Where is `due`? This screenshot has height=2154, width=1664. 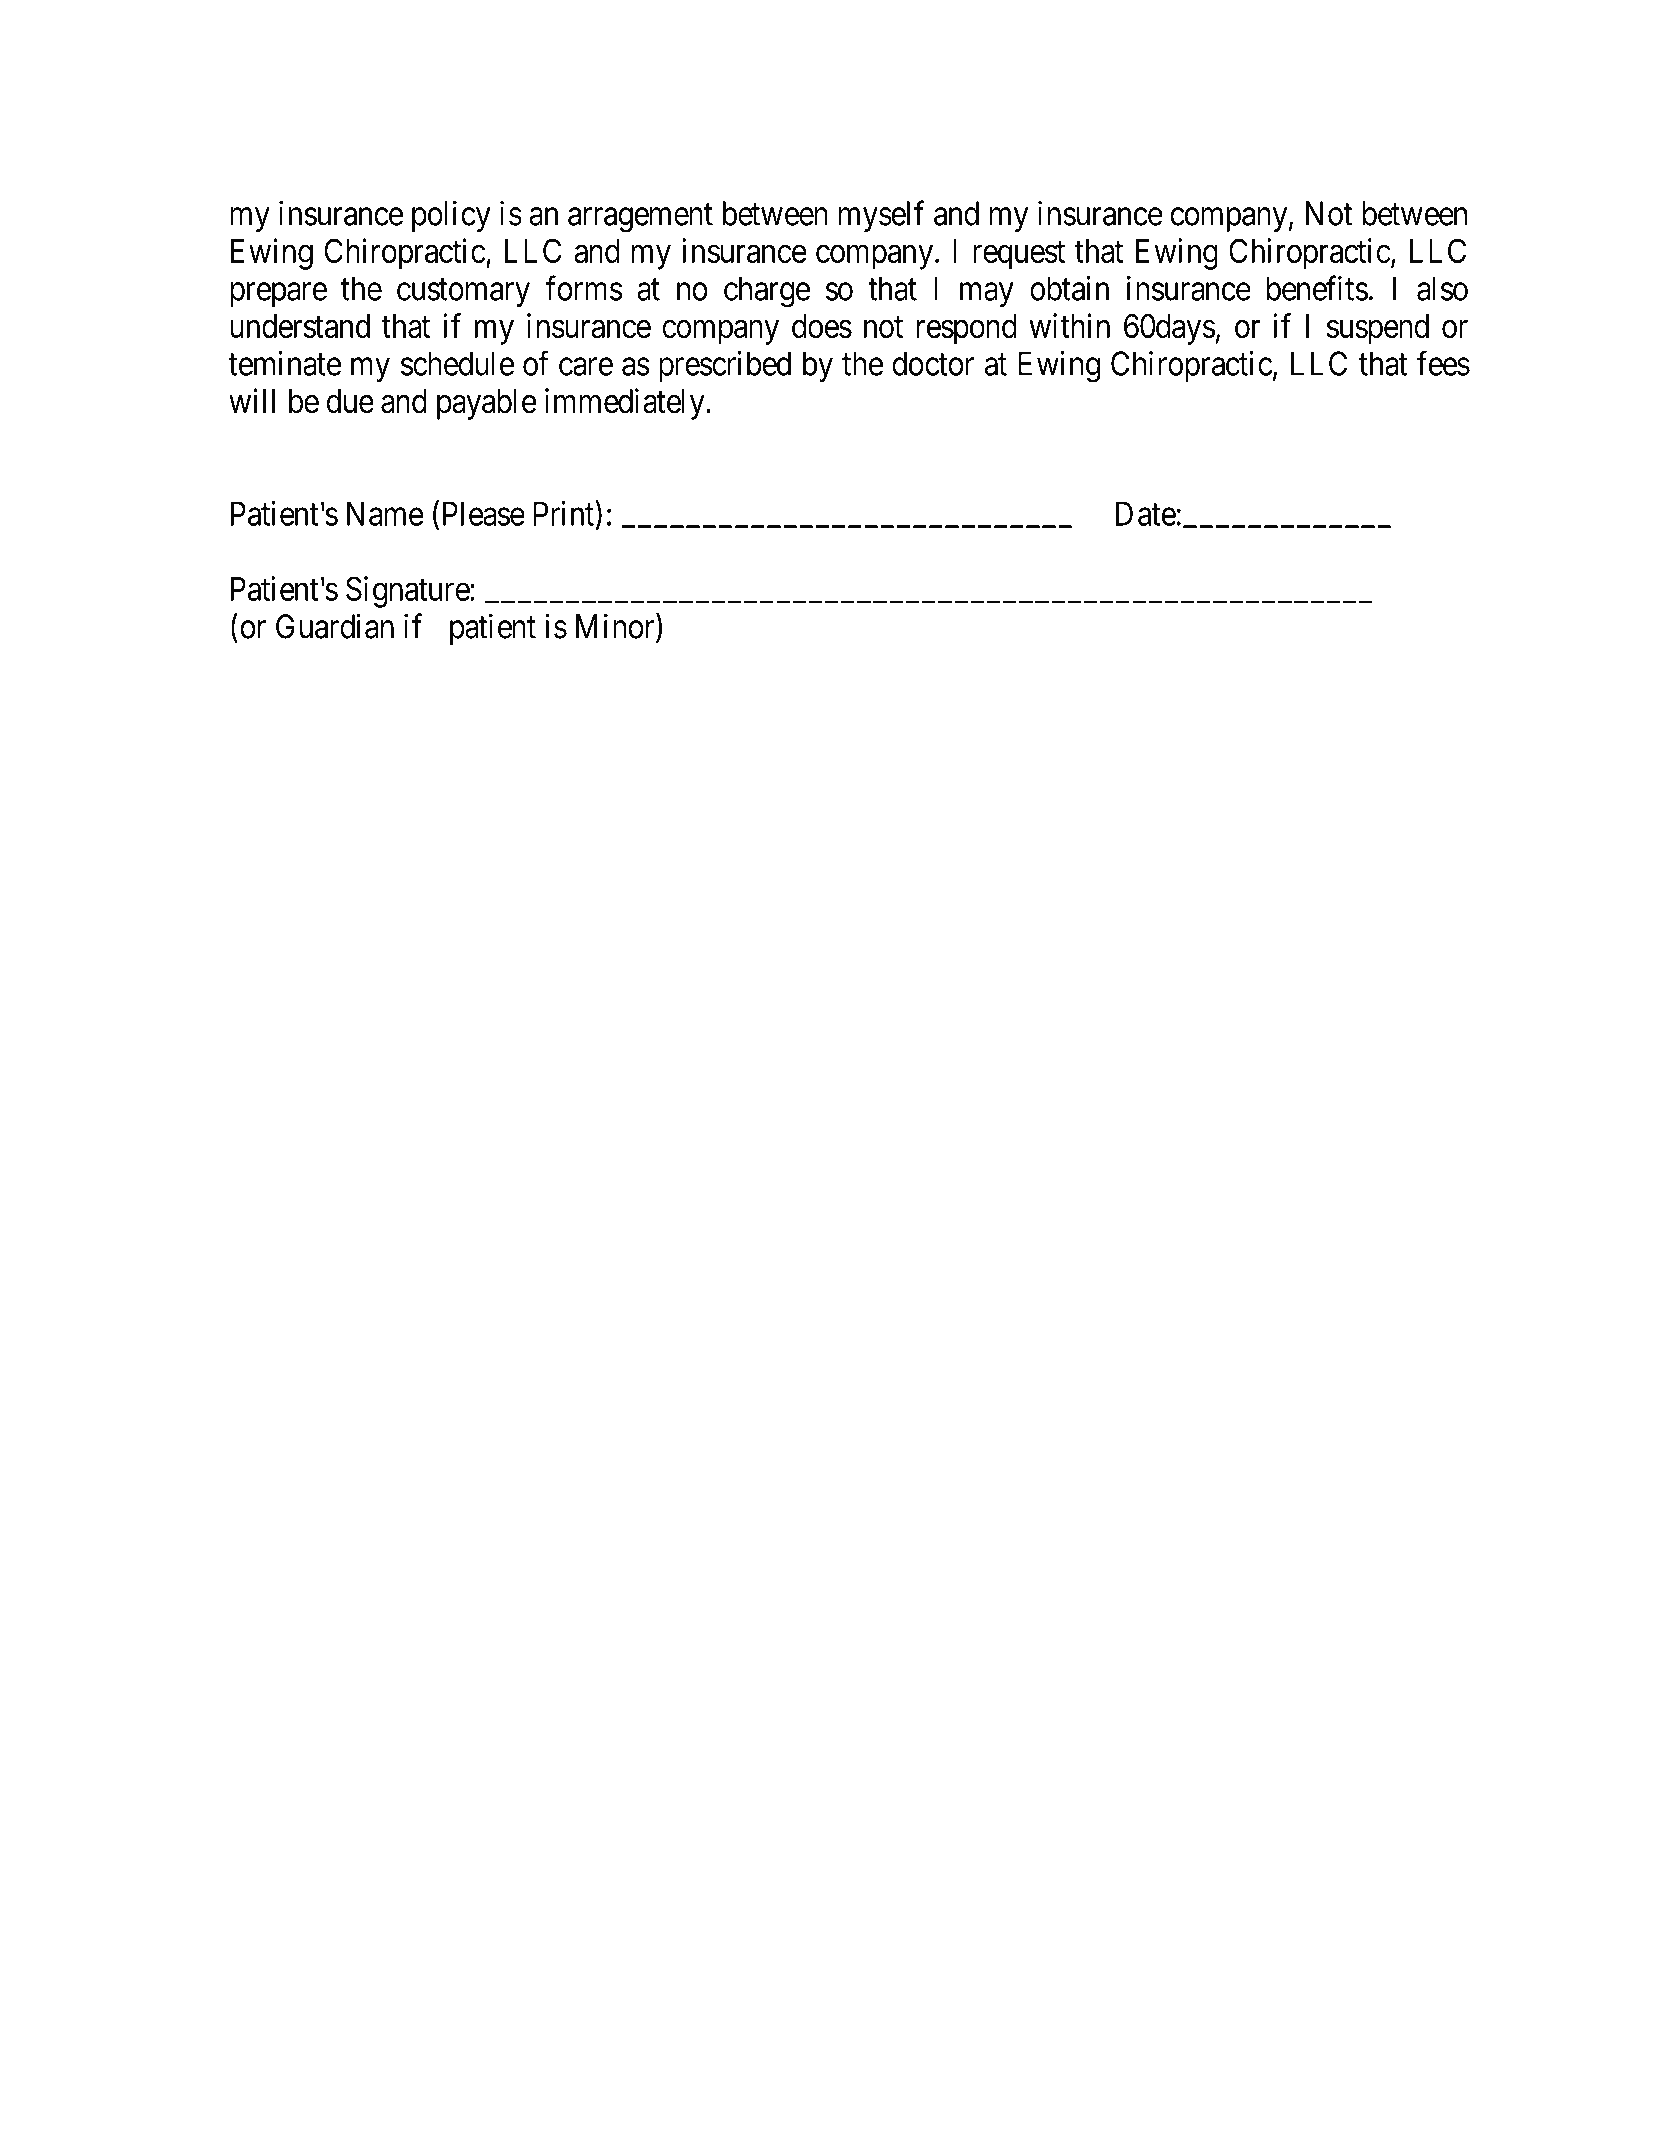 due is located at coordinates (350, 401).
